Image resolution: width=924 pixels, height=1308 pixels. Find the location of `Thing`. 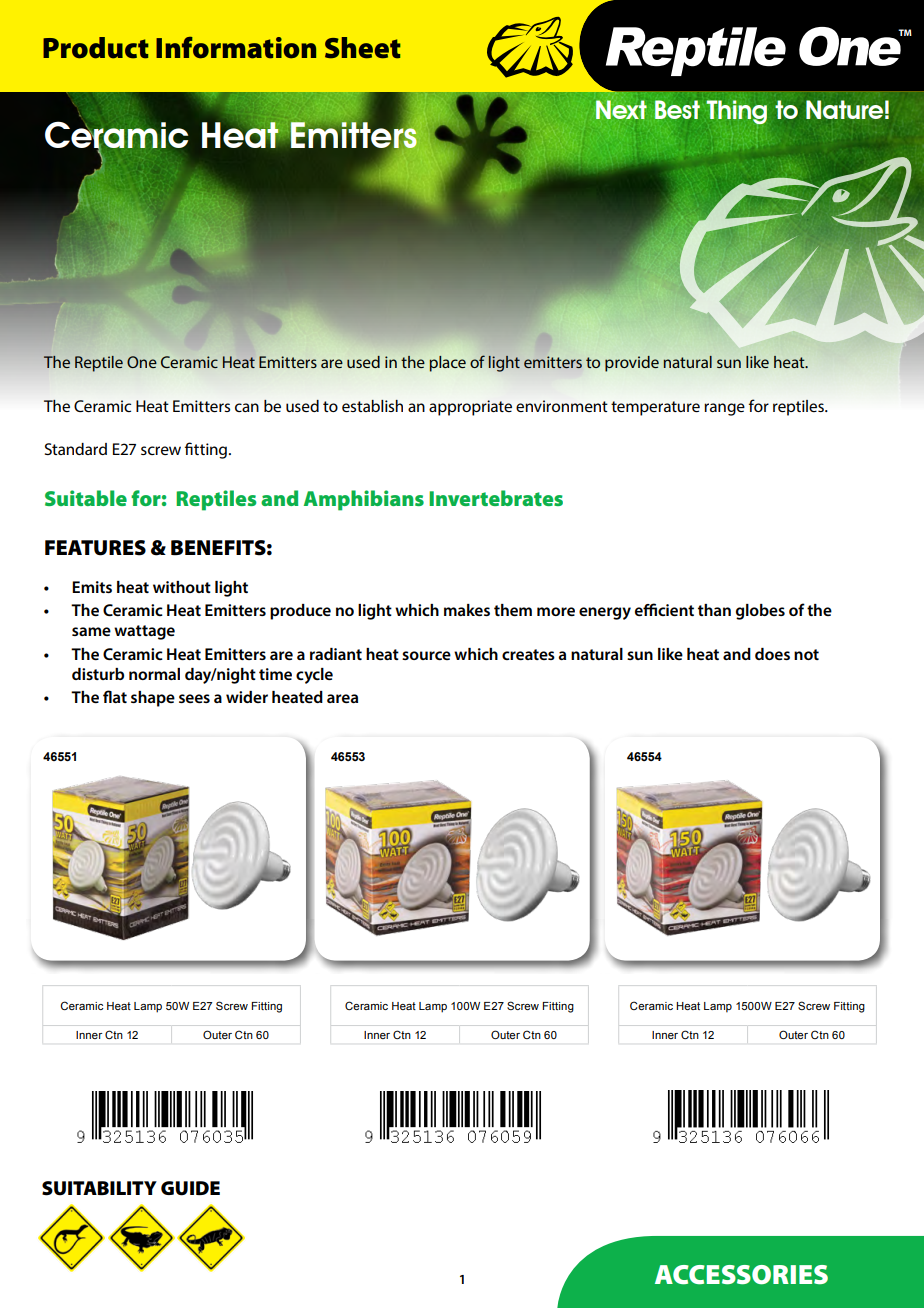

Thing is located at coordinates (736, 112).
